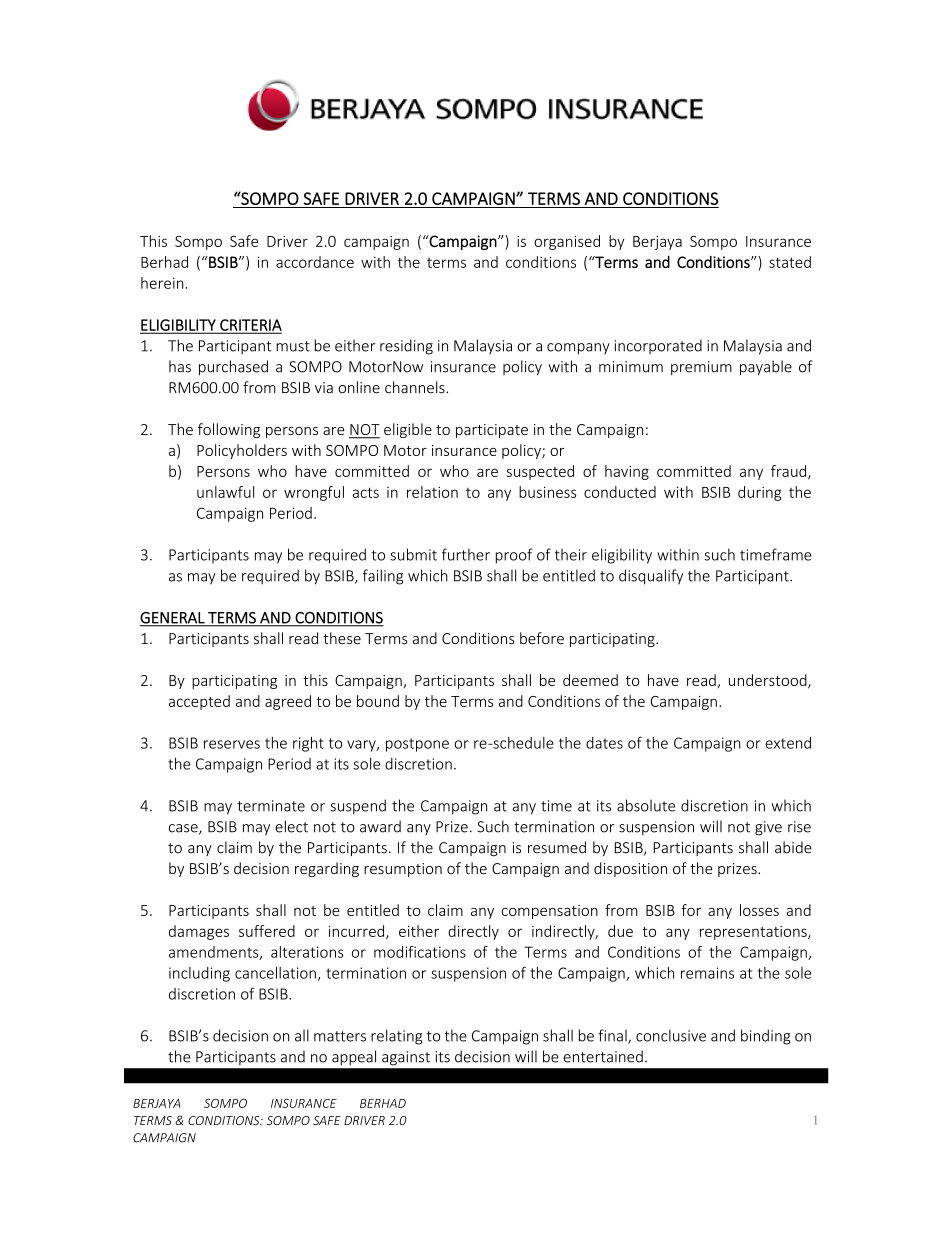  I want to click on including, so click(199, 974).
